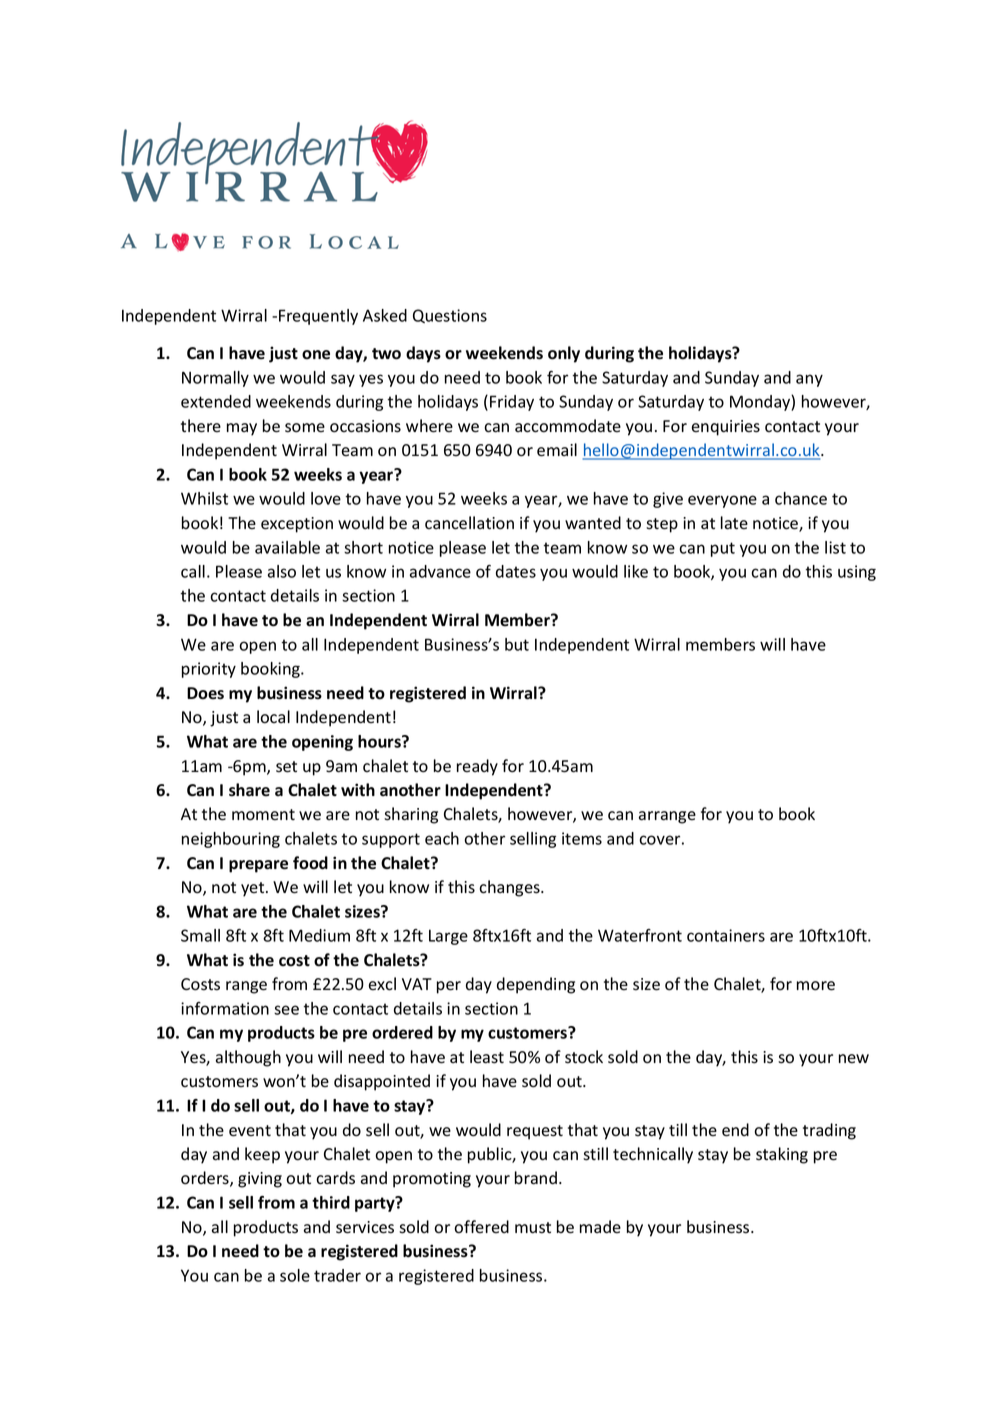  Describe the element at coordinates (510, 888) in the screenshot. I see `changes` at that location.
